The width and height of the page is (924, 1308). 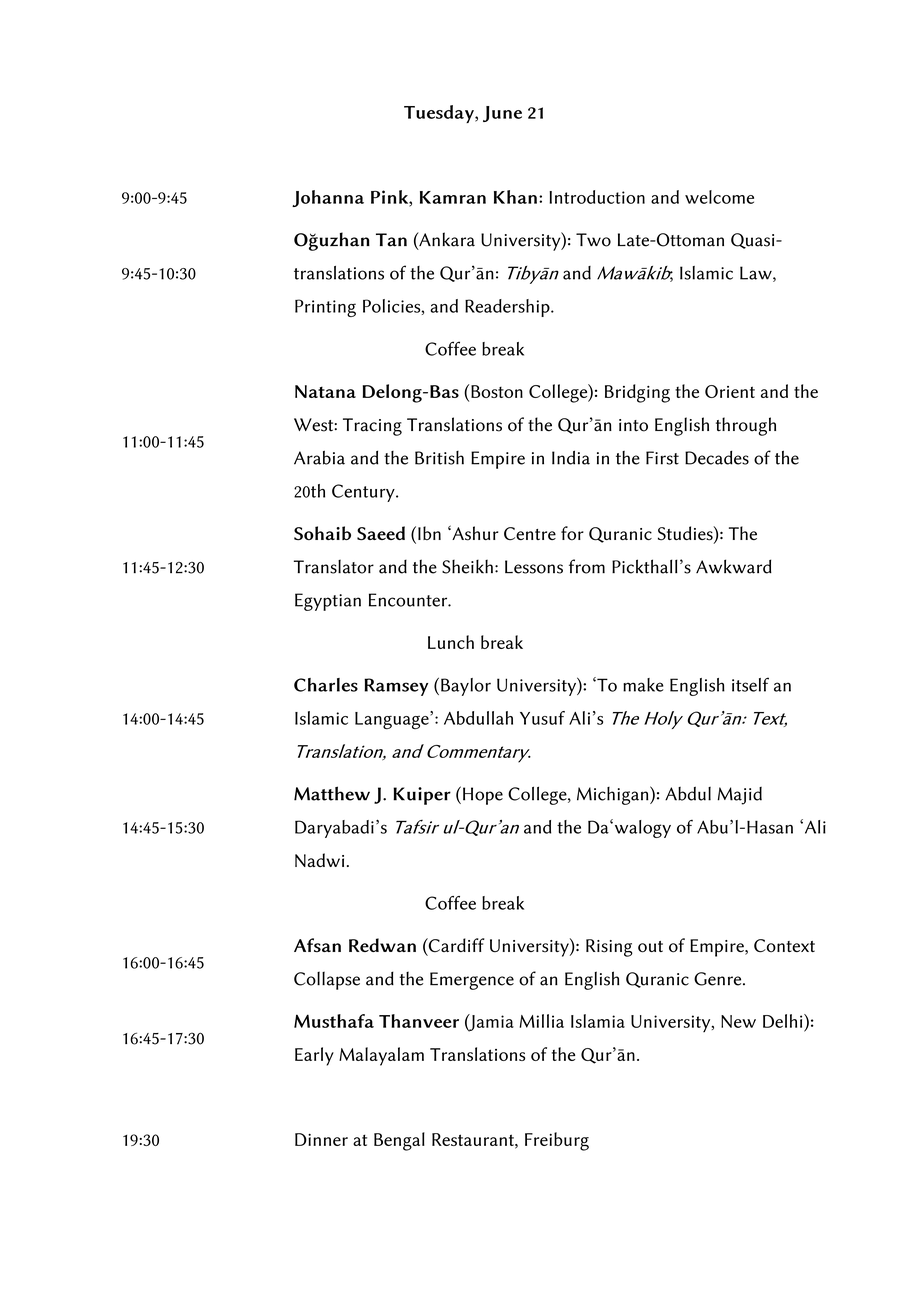 What do you see at coordinates (328, 602) in the page?
I see `Egyptian` at bounding box center [328, 602].
